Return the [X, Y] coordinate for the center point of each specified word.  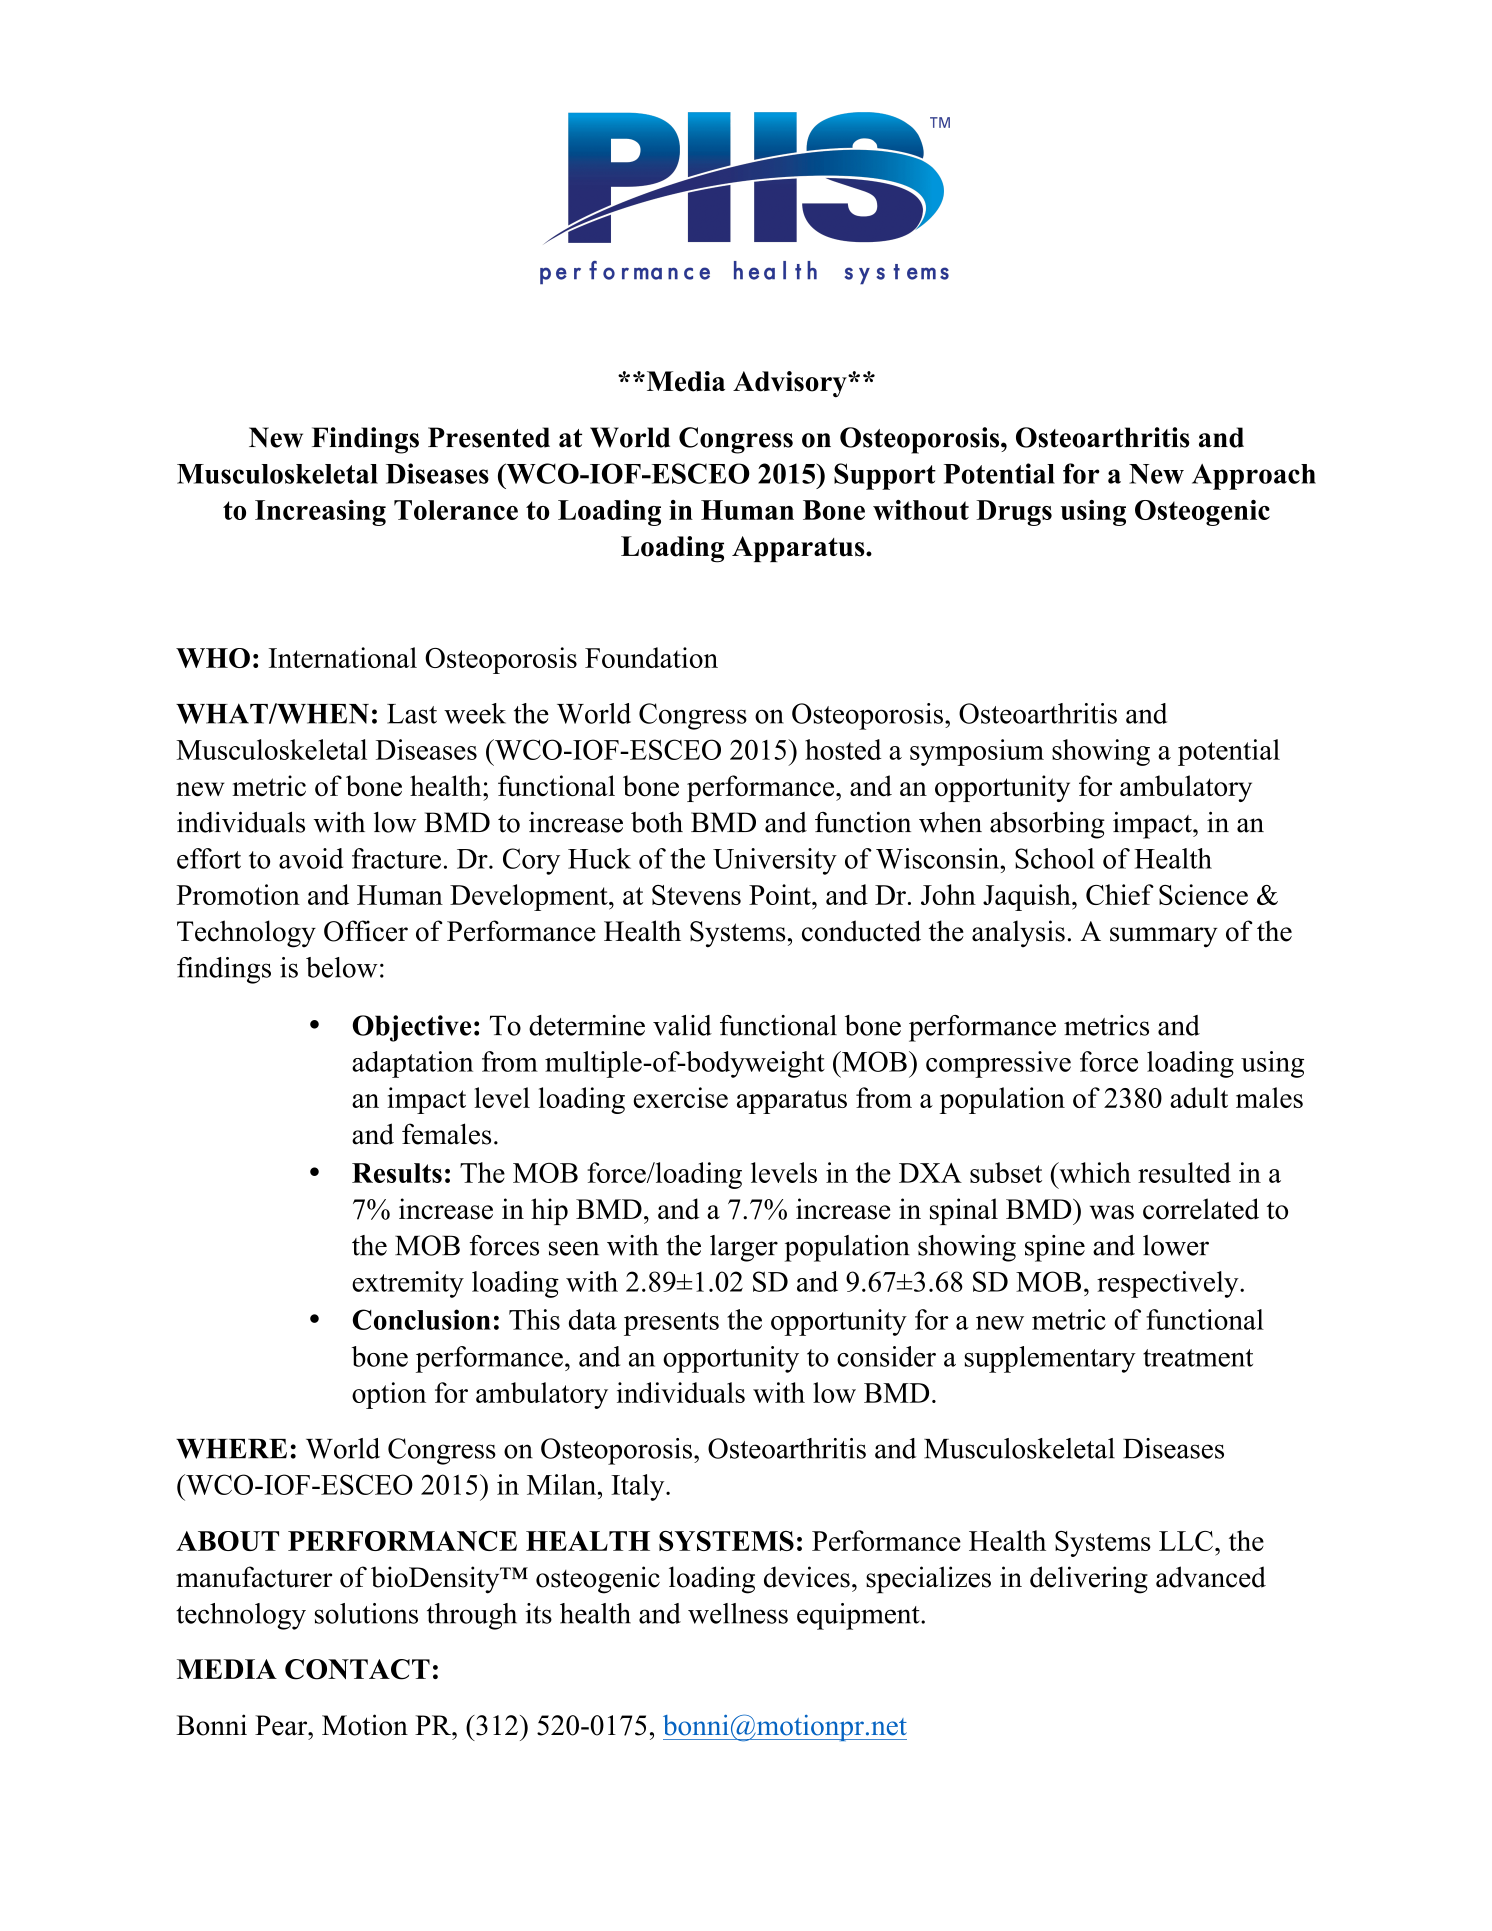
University [775, 861]
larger [744, 1248]
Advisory [791, 384]
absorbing [1047, 825]
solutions [366, 1613]
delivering [1089, 1580]
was [1112, 1212]
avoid [311, 858]
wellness [738, 1613]
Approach [1254, 477]
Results [397, 1173]
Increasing [320, 513]
